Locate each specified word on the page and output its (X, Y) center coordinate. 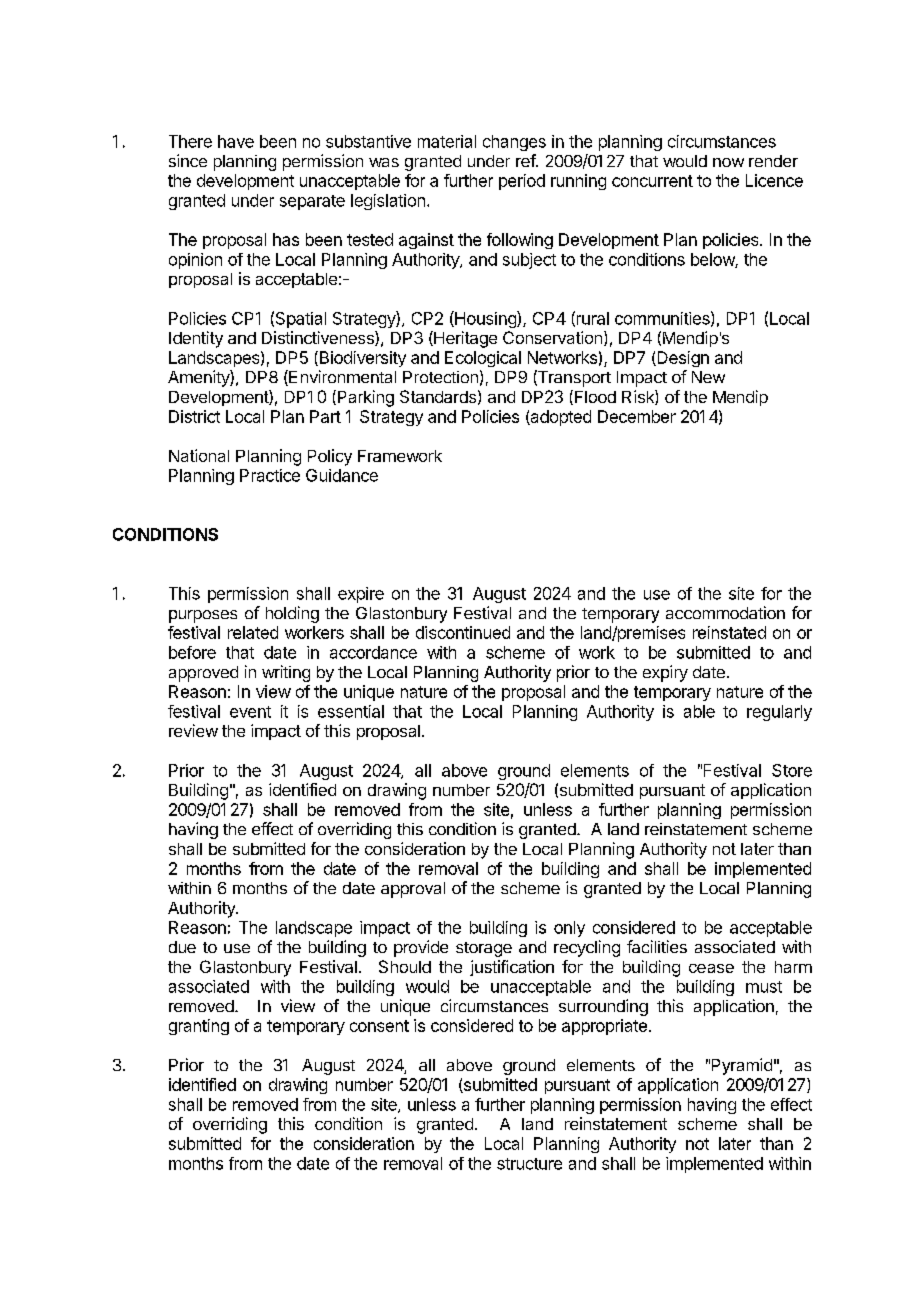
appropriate (604, 1027)
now (728, 162)
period (522, 182)
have (236, 141)
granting (199, 1027)
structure (529, 1164)
